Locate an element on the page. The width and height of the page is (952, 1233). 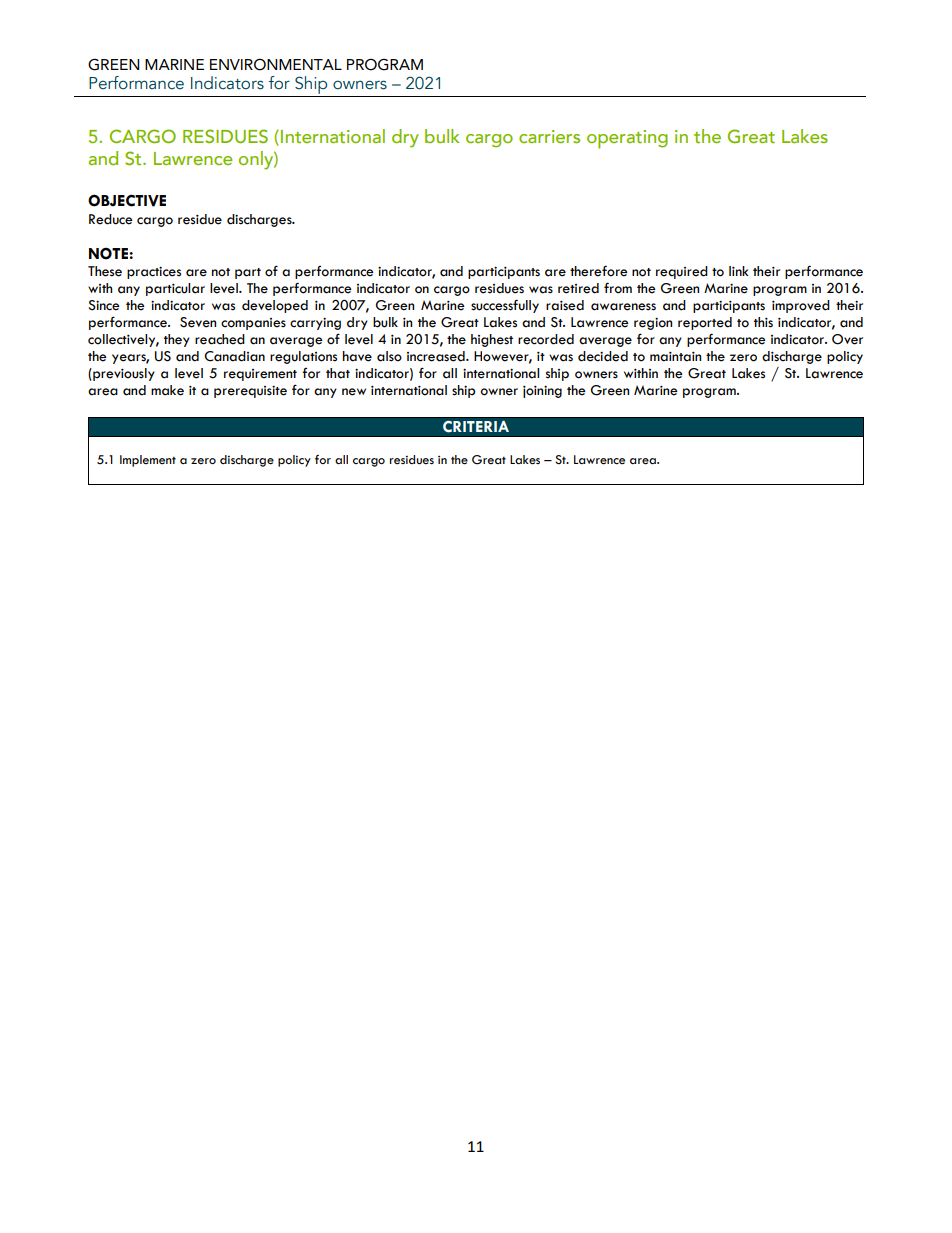
link is located at coordinates (739, 271).
